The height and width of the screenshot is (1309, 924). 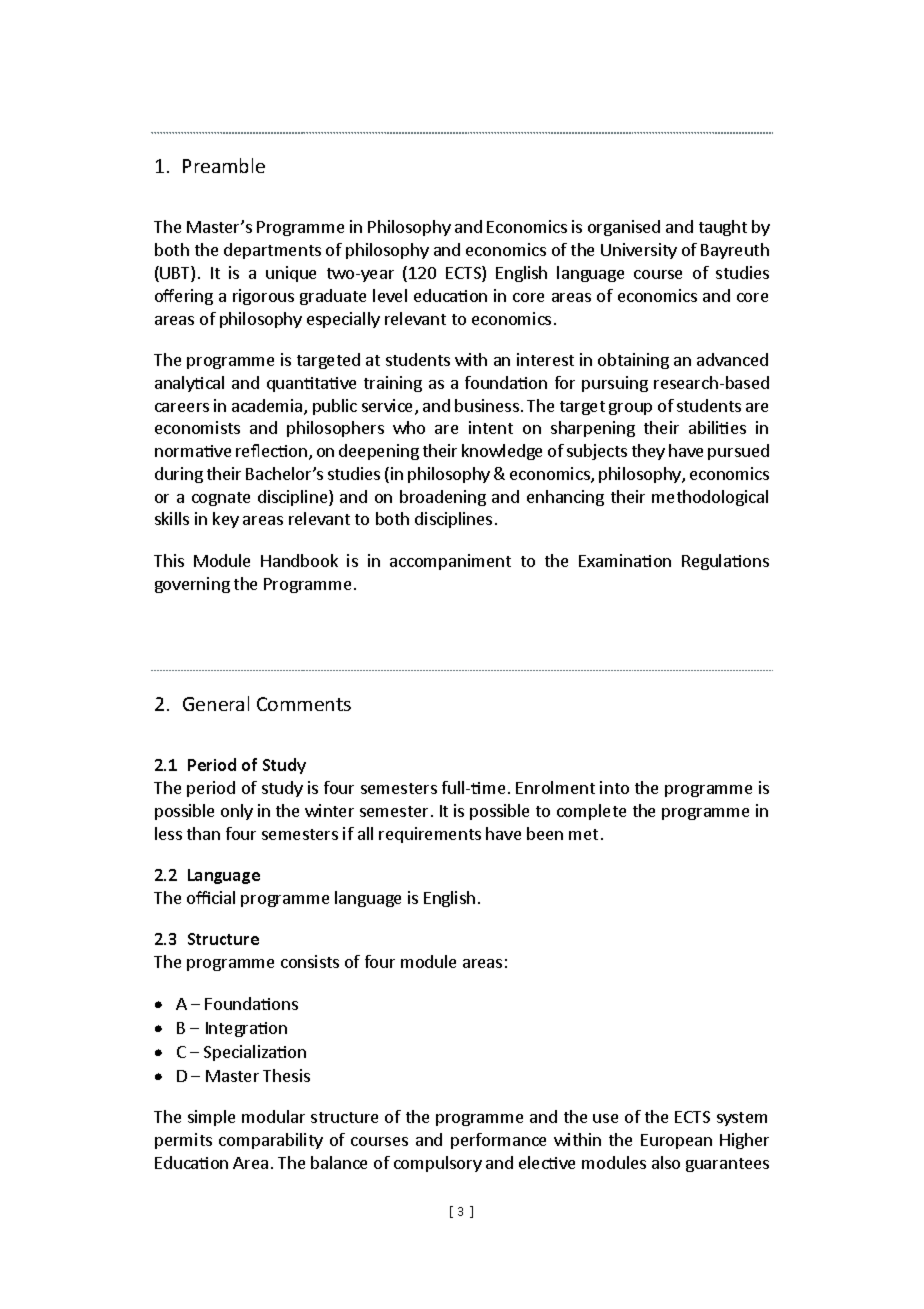 What do you see at coordinates (224, 165) in the screenshot?
I see `Preamble` at bounding box center [224, 165].
